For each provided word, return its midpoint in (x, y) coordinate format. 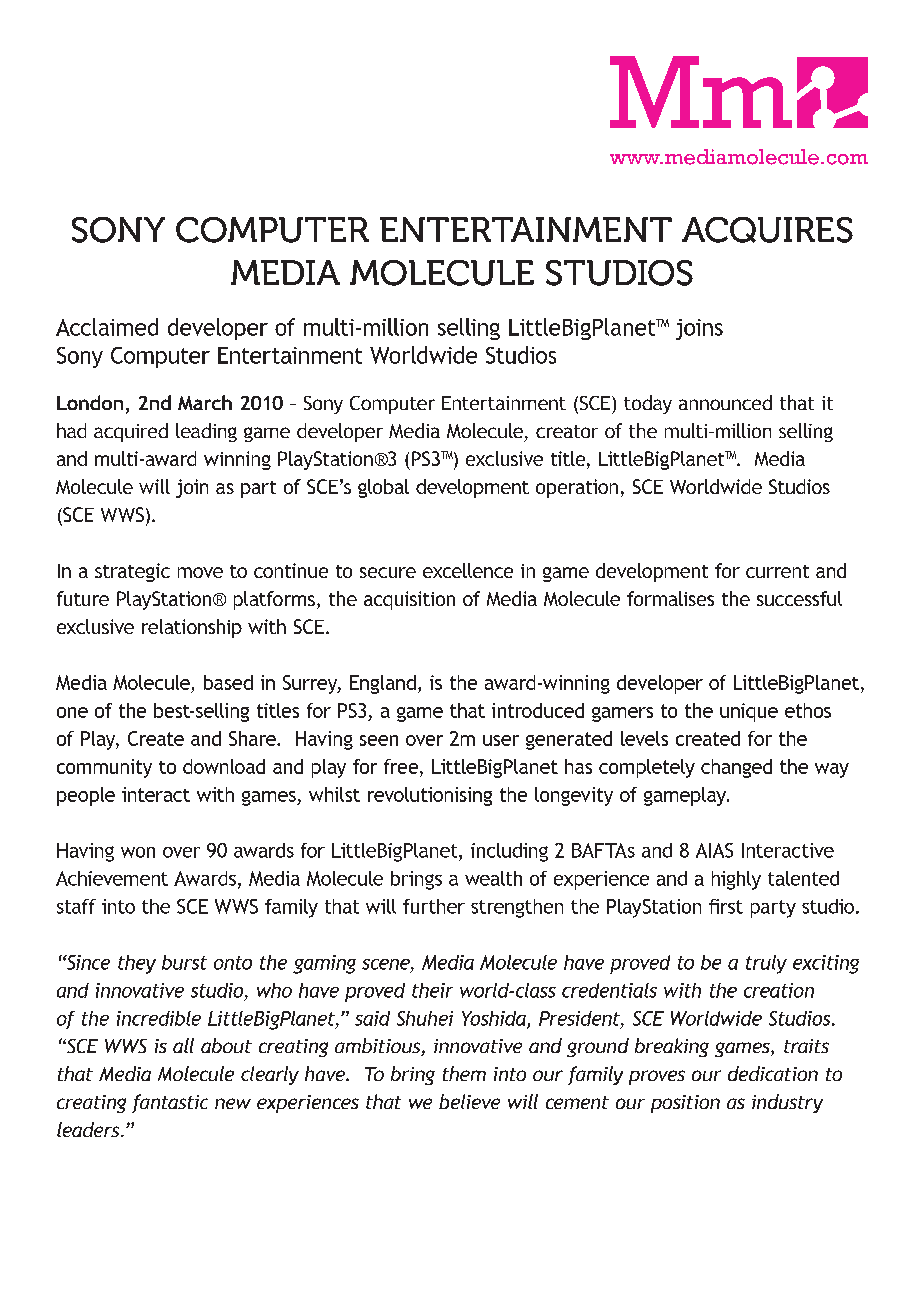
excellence (468, 570)
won (138, 852)
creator (567, 431)
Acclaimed (107, 327)
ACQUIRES (767, 230)
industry (787, 1103)
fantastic (170, 1103)
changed (736, 768)
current (777, 571)
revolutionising (430, 796)
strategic (132, 572)
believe (469, 1101)
